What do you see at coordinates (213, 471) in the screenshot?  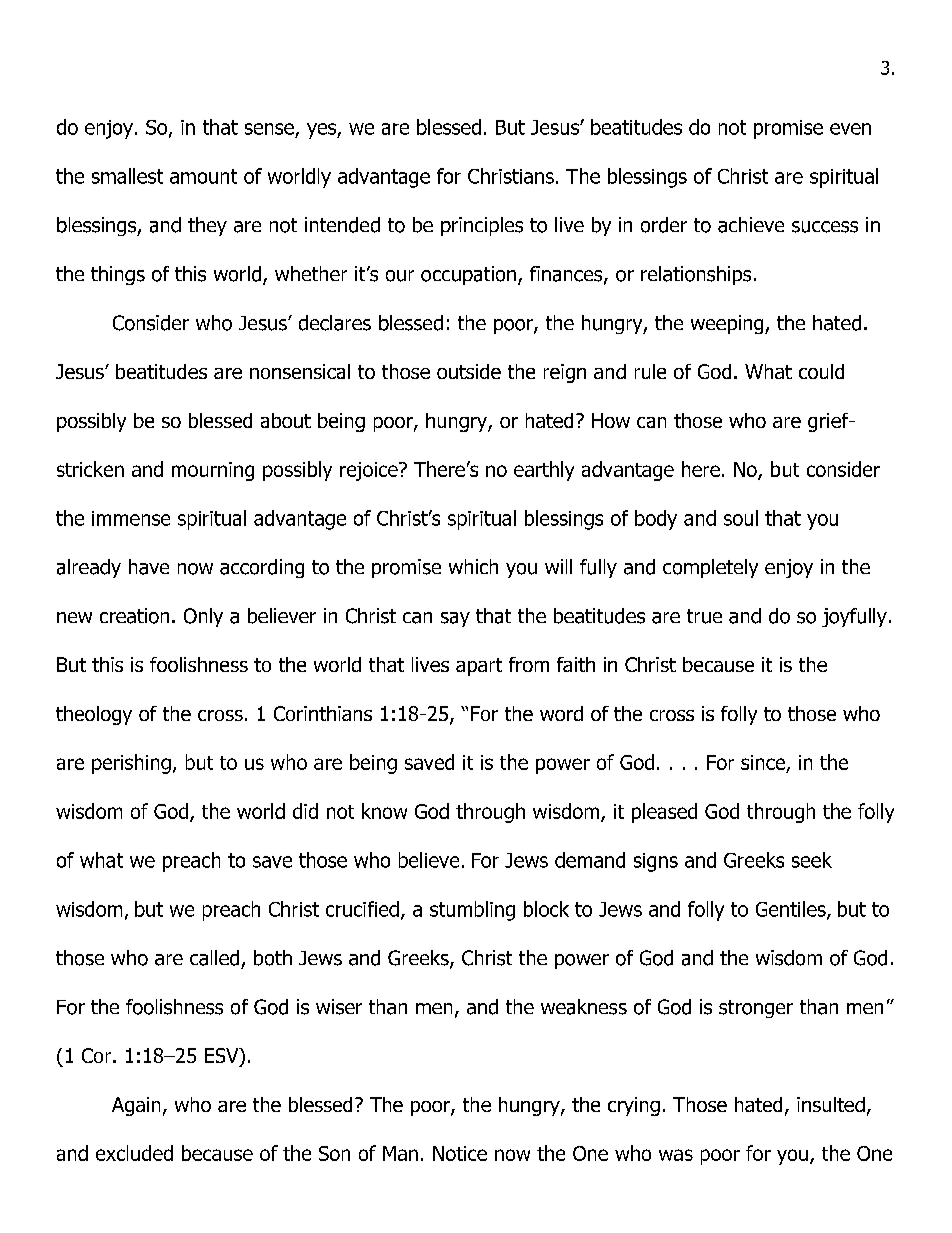 I see `mourning` at bounding box center [213, 471].
